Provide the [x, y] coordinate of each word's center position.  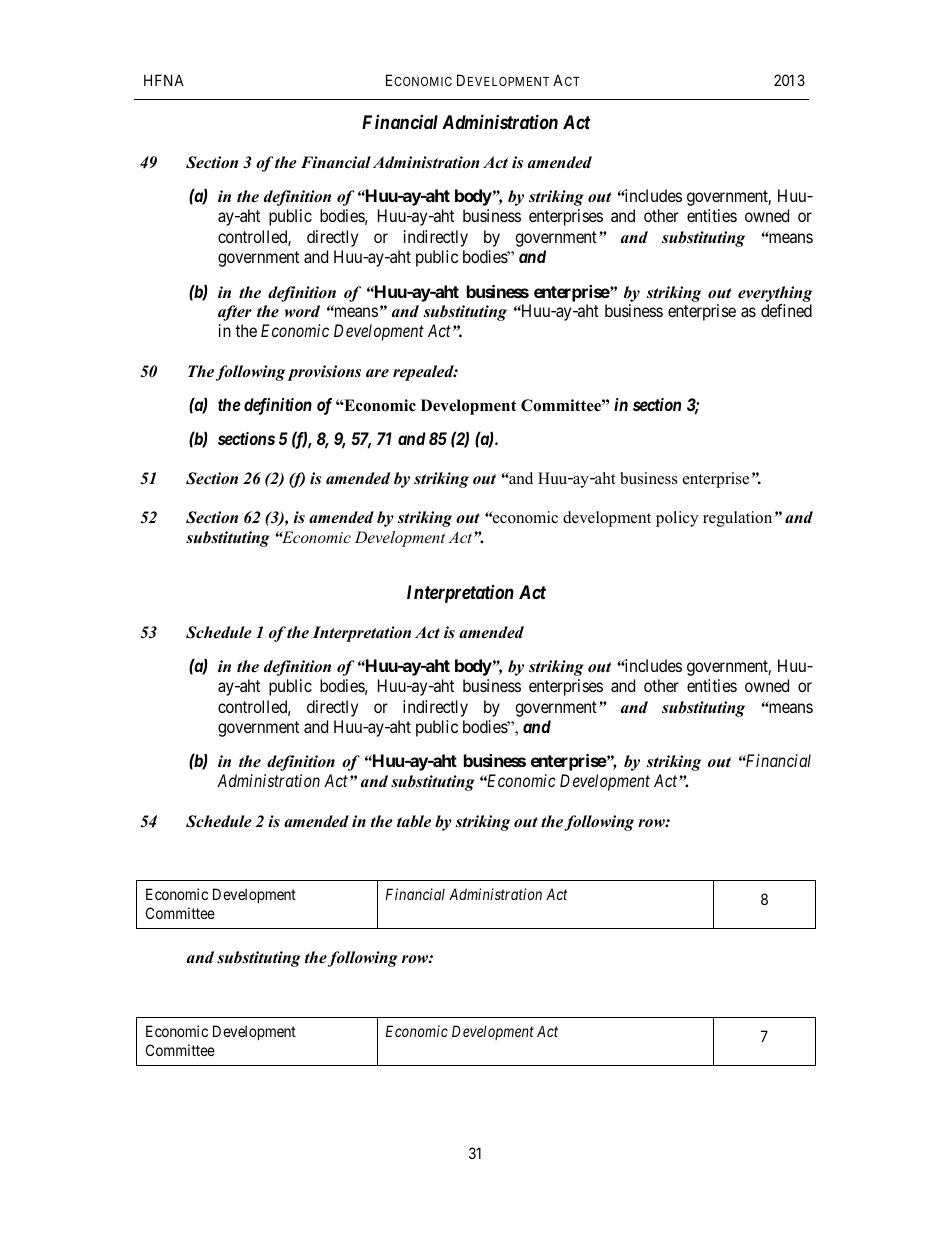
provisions [324, 373]
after [235, 313]
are [377, 373]
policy [677, 519]
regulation [737, 519]
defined [786, 310]
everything [775, 294]
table [414, 821]
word [302, 311]
